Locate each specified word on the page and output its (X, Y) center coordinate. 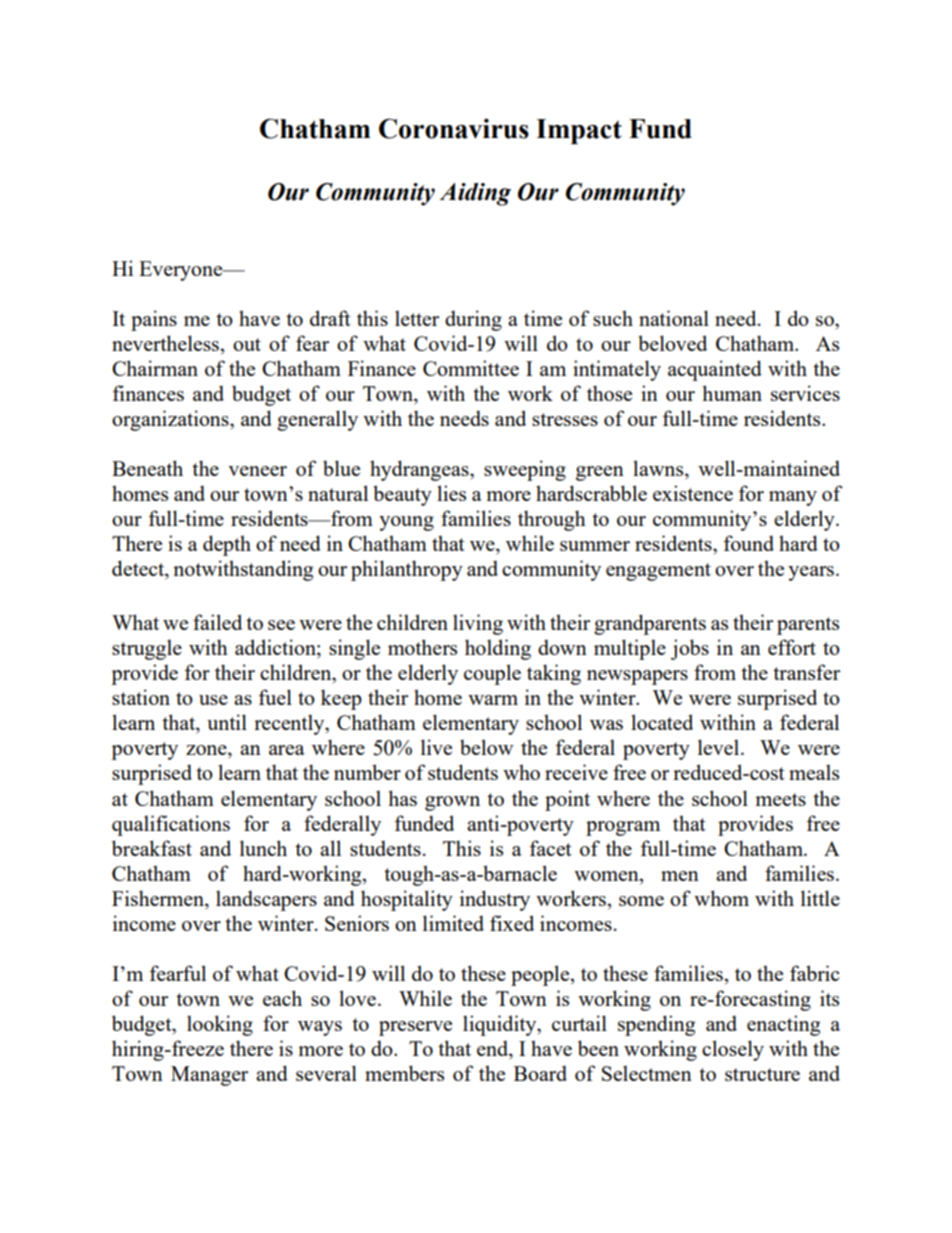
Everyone (182, 271)
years (811, 573)
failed (217, 622)
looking (220, 1025)
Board (540, 1073)
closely (733, 1050)
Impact (579, 131)
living (478, 624)
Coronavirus (454, 128)
